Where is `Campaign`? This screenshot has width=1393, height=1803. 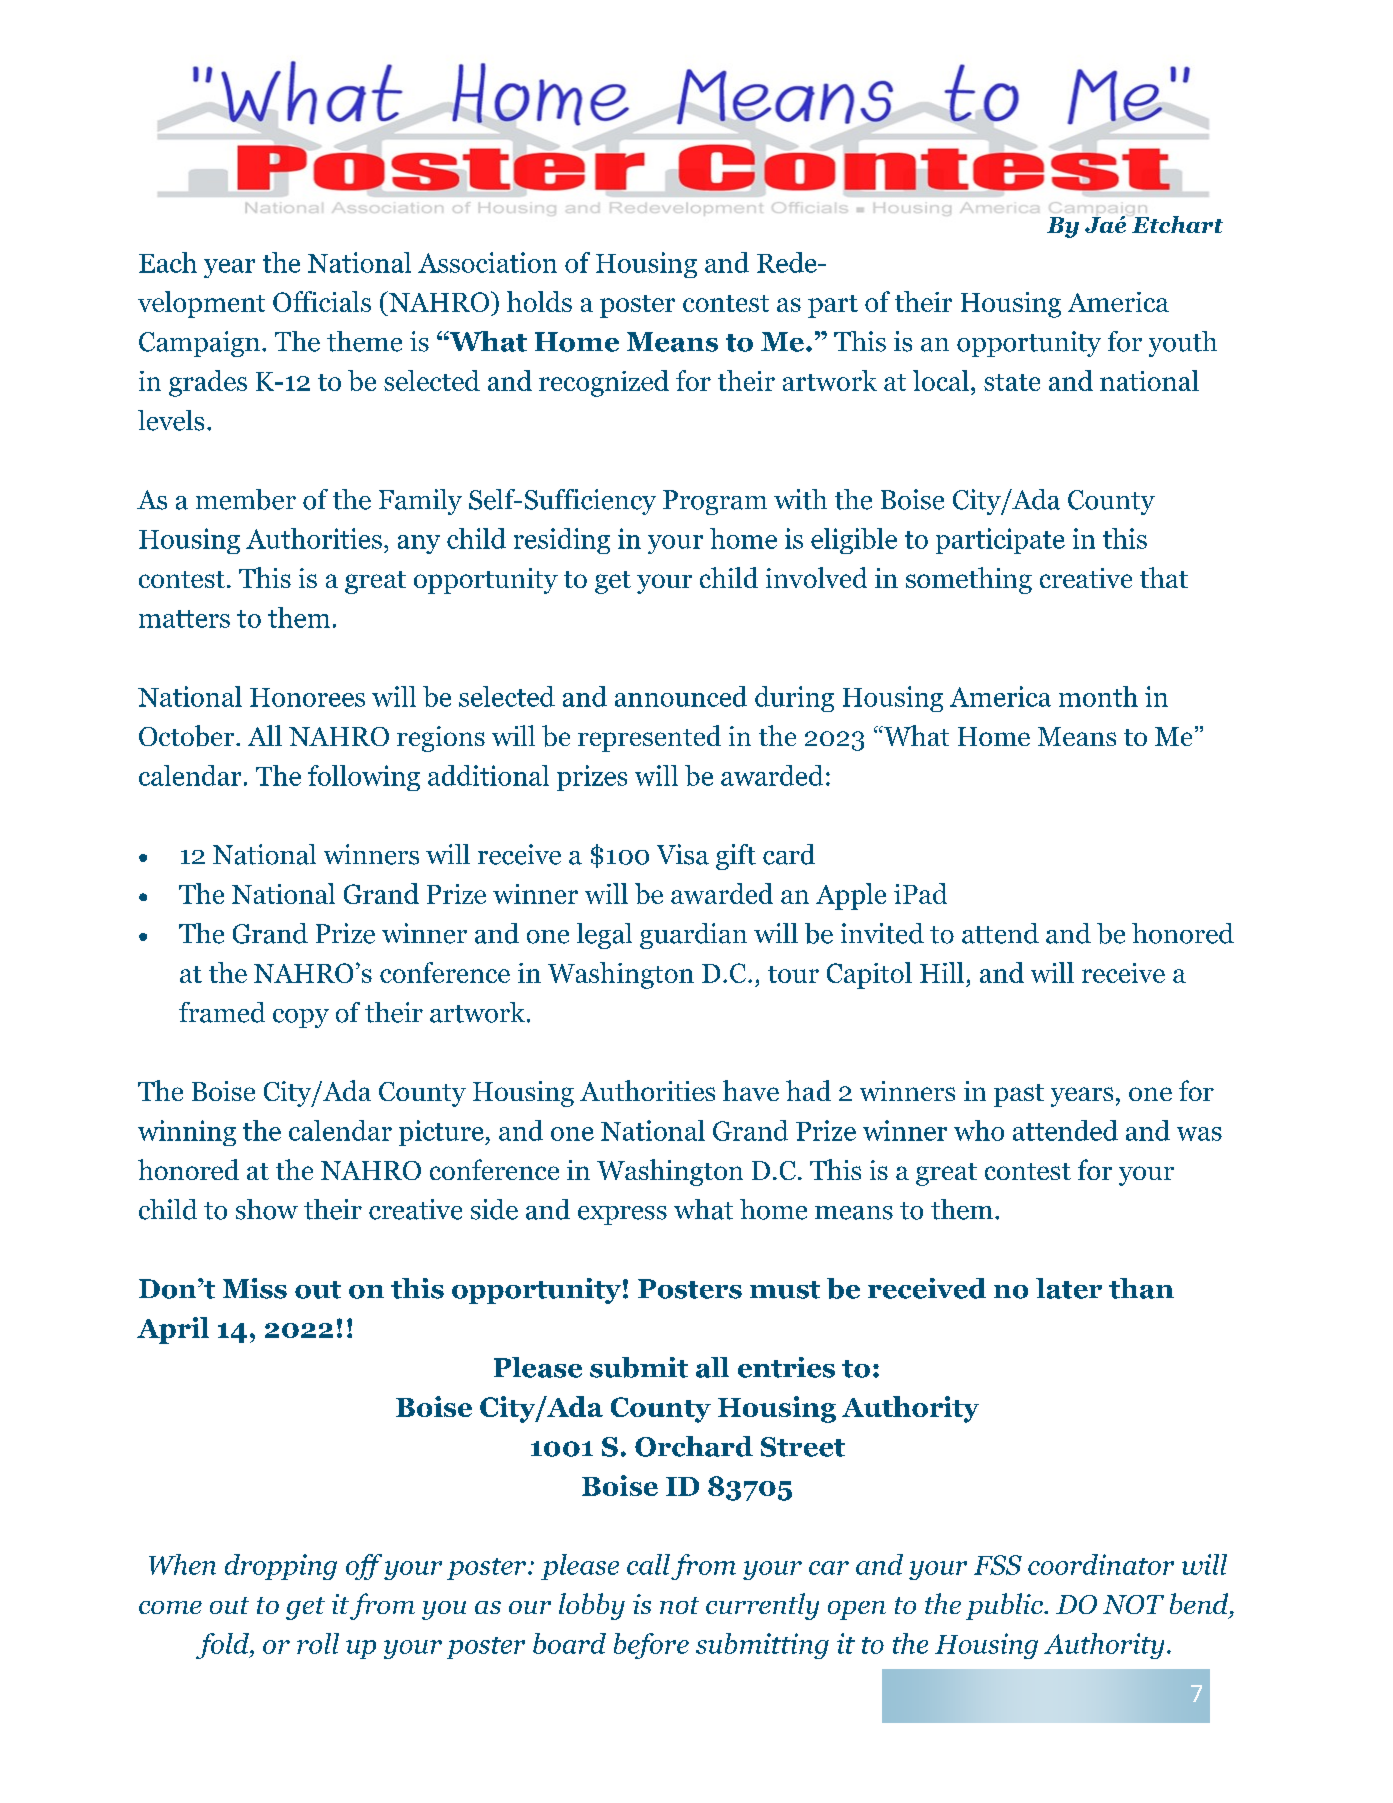 Campaign is located at coordinates (199, 344).
